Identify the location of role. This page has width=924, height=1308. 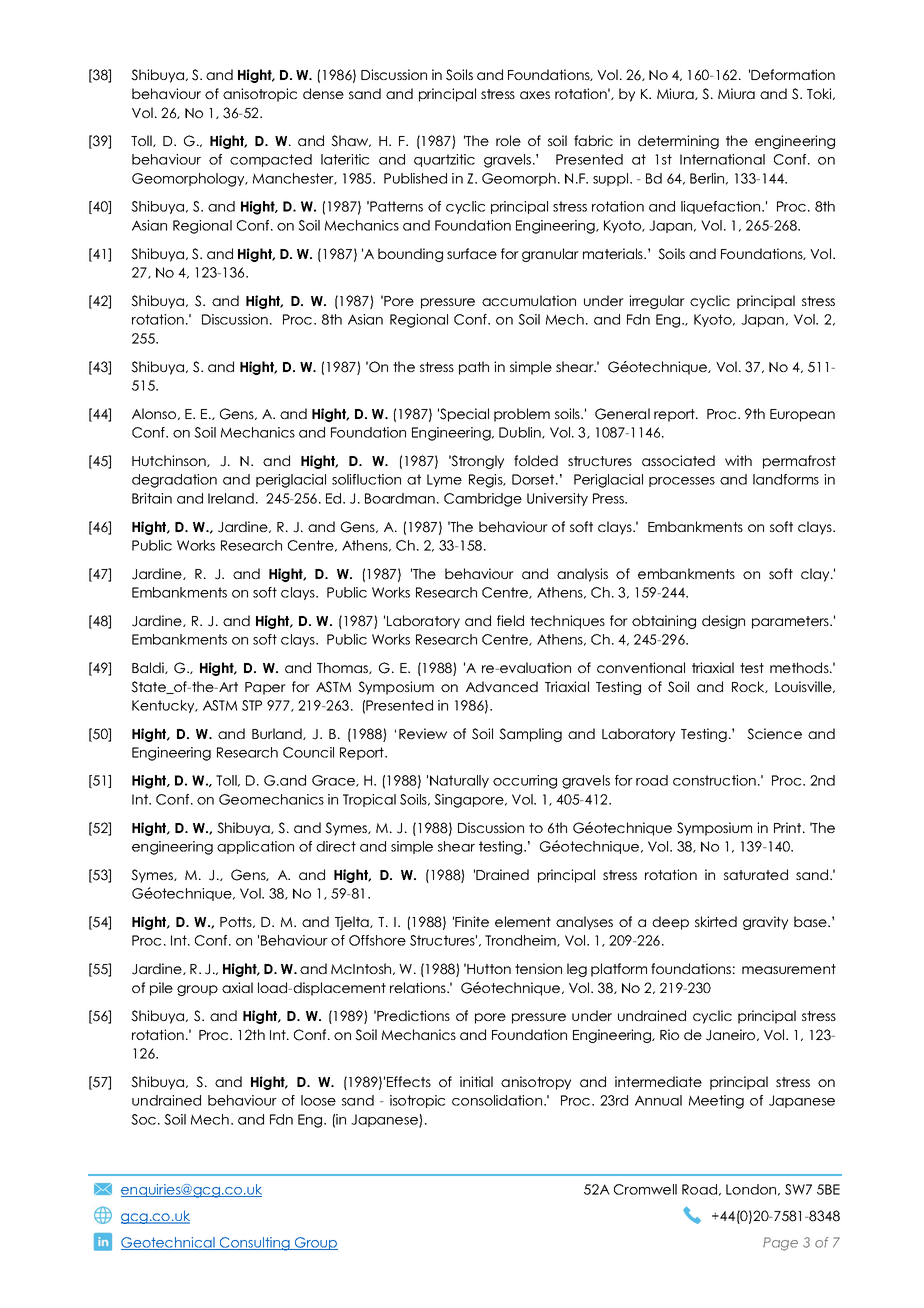
(508, 140).
